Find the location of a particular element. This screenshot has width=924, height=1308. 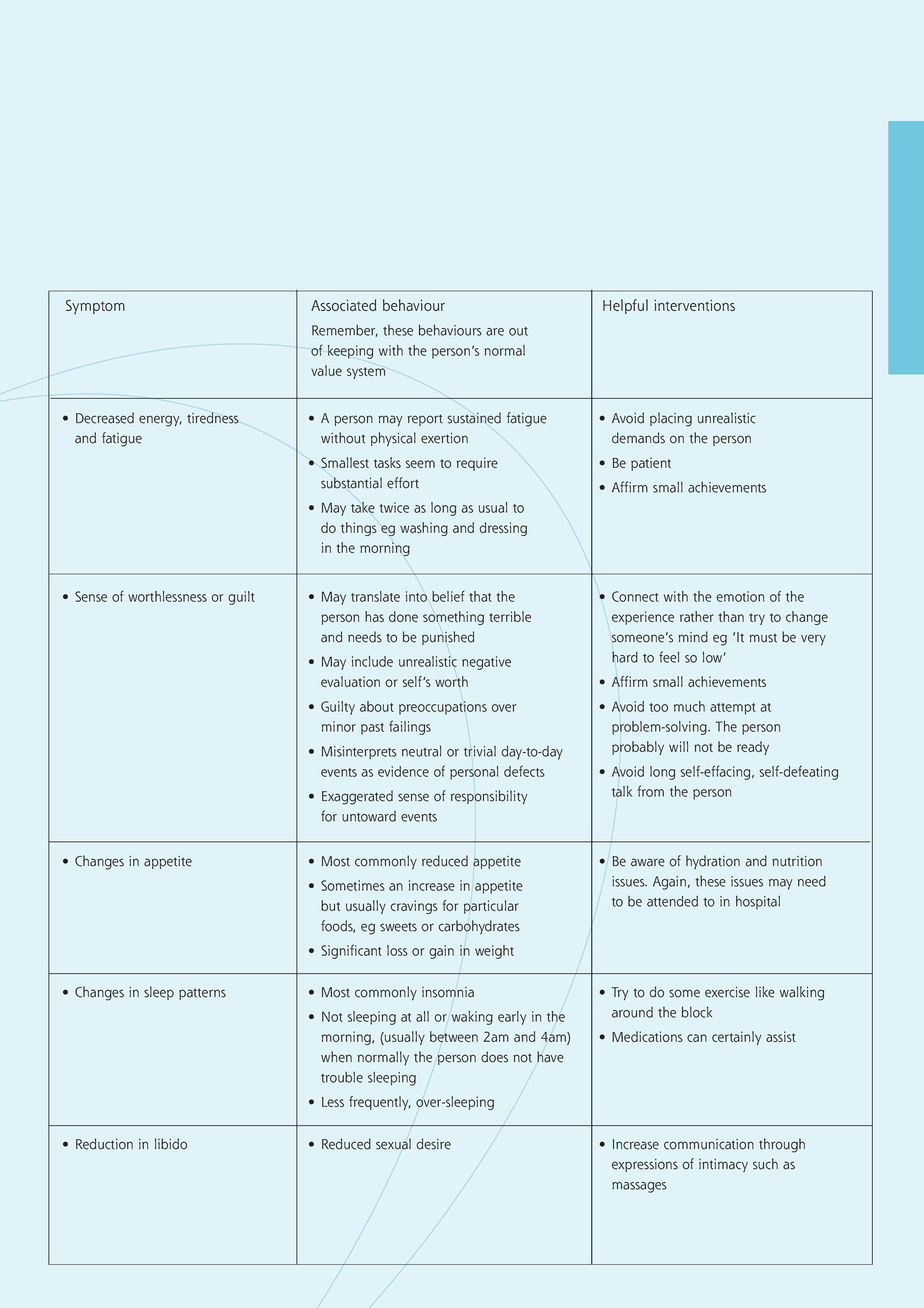

ready is located at coordinates (753, 748).
